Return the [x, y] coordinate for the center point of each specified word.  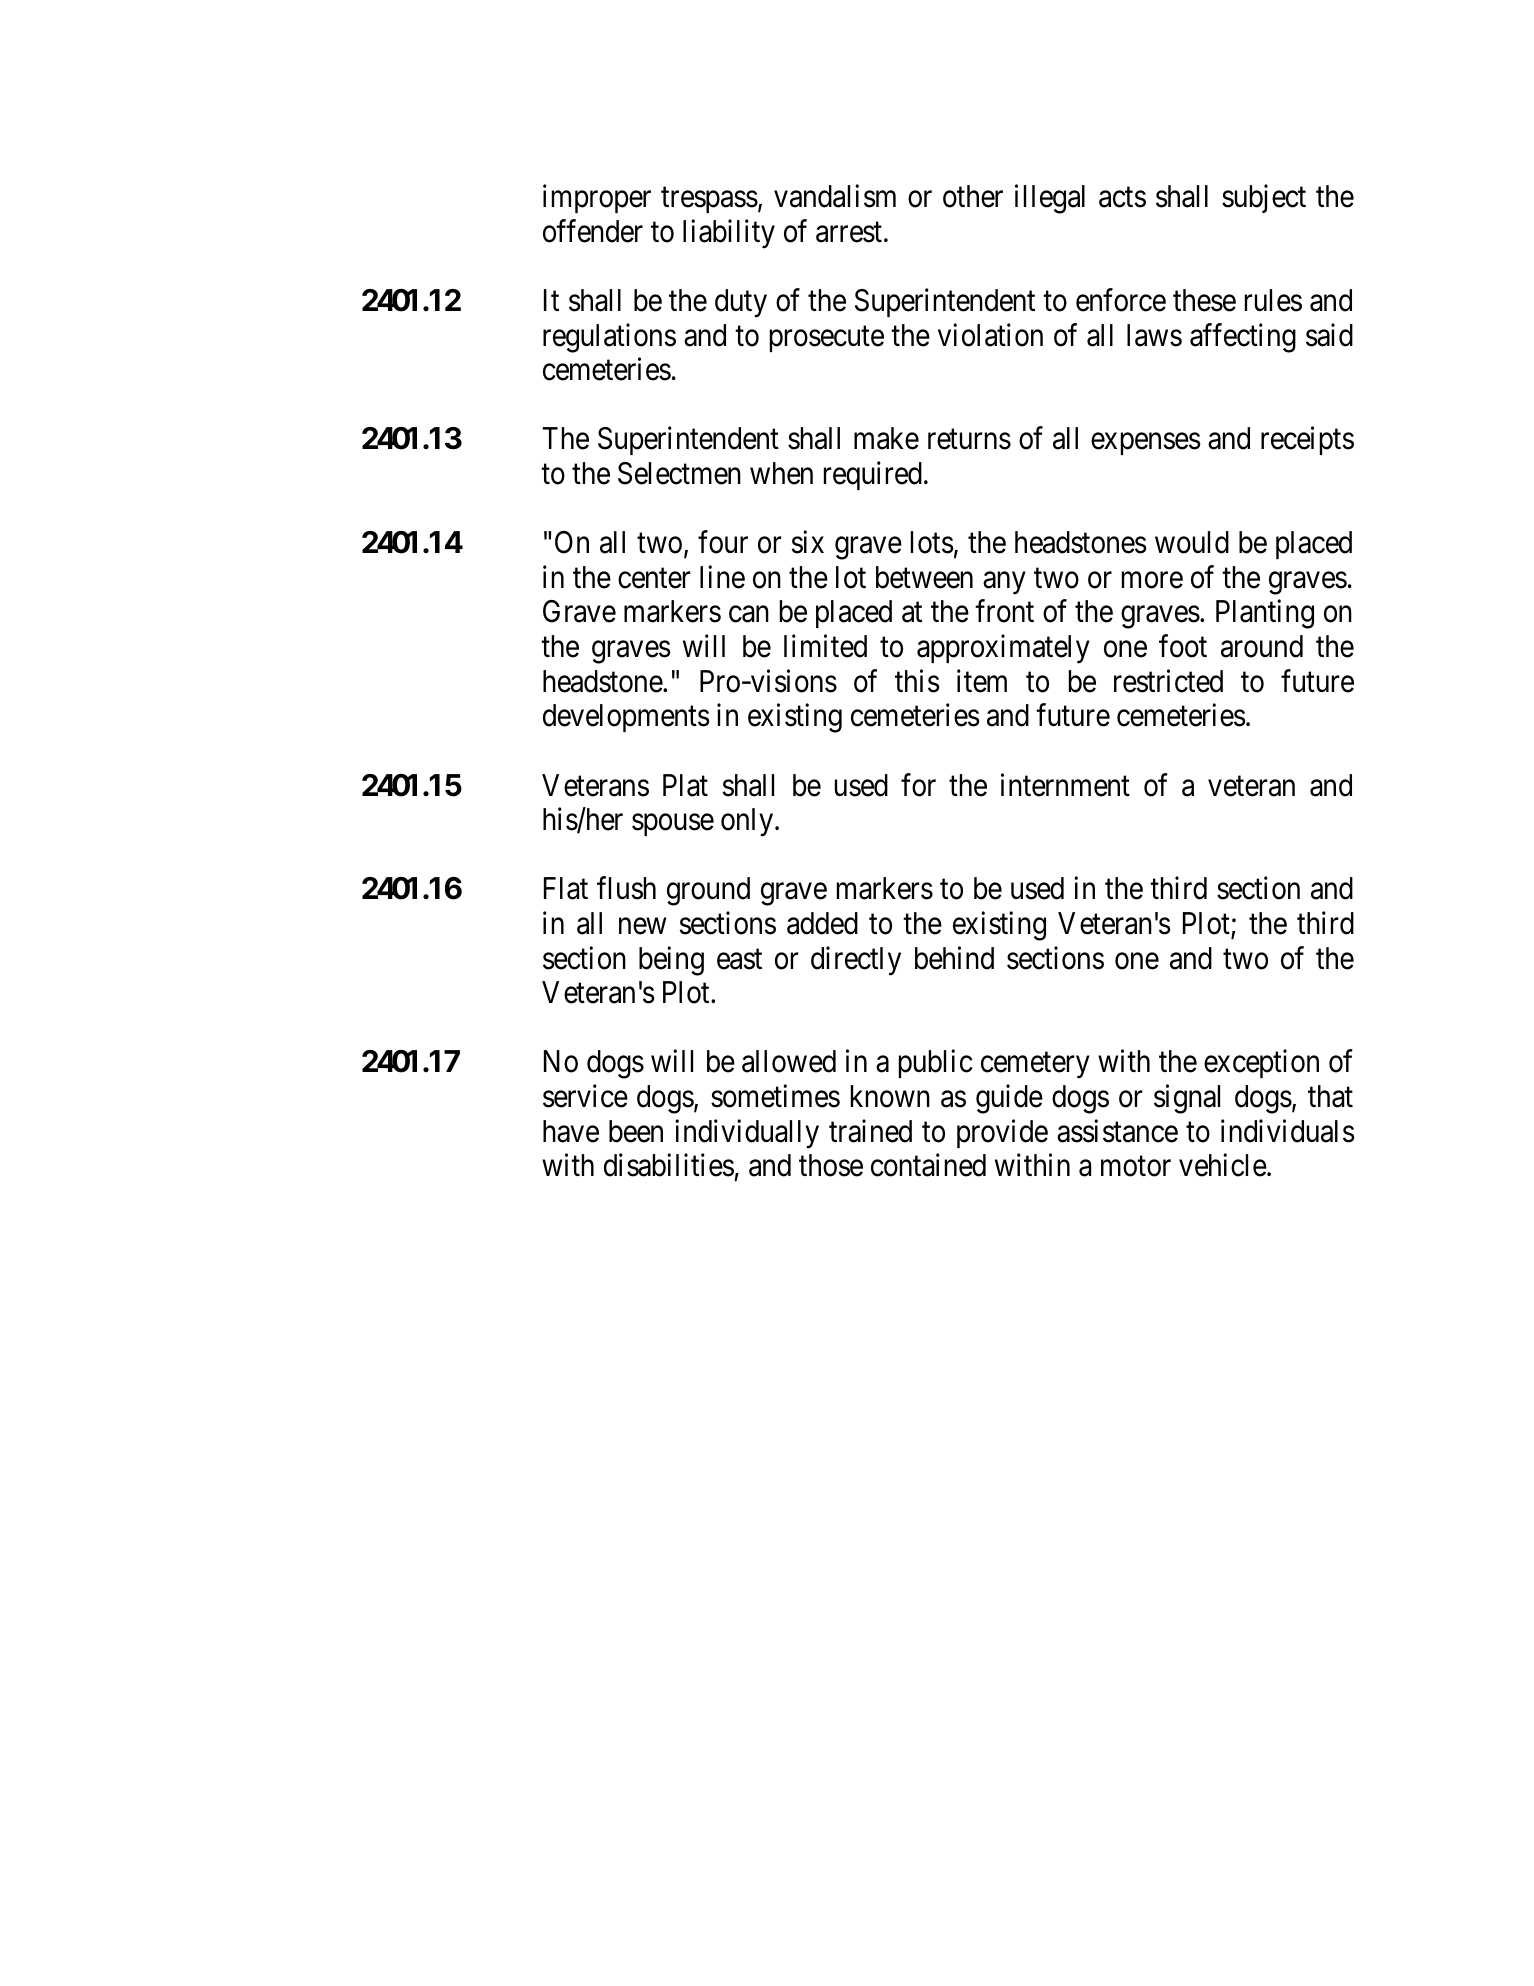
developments [626, 718]
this [917, 681]
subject [1264, 199]
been [636, 1131]
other [973, 196]
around [1262, 646]
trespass [709, 200]
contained [928, 1165]
